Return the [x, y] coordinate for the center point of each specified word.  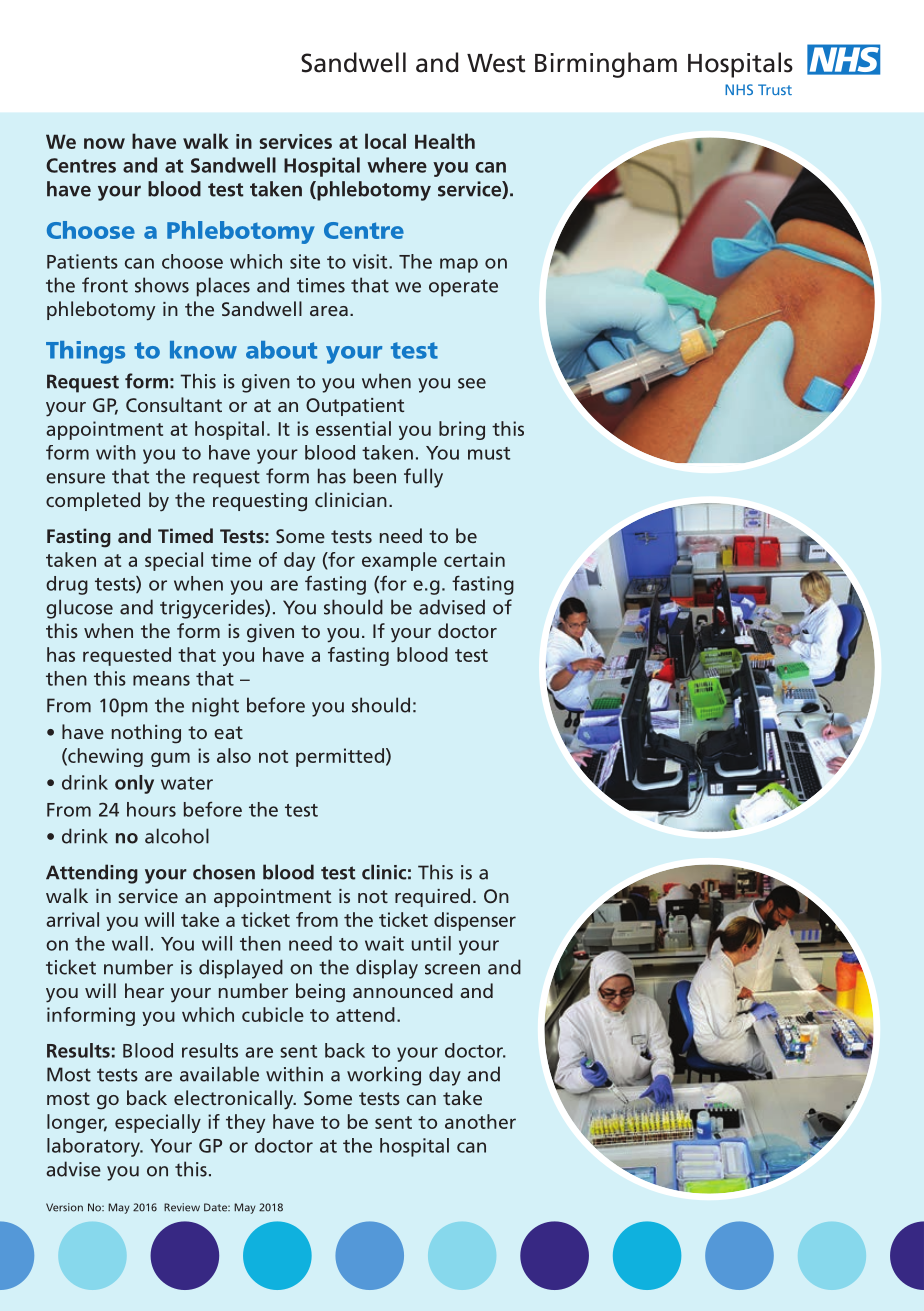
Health [445, 141]
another [480, 1121]
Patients [82, 261]
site [305, 261]
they [245, 1123]
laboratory [94, 1147]
